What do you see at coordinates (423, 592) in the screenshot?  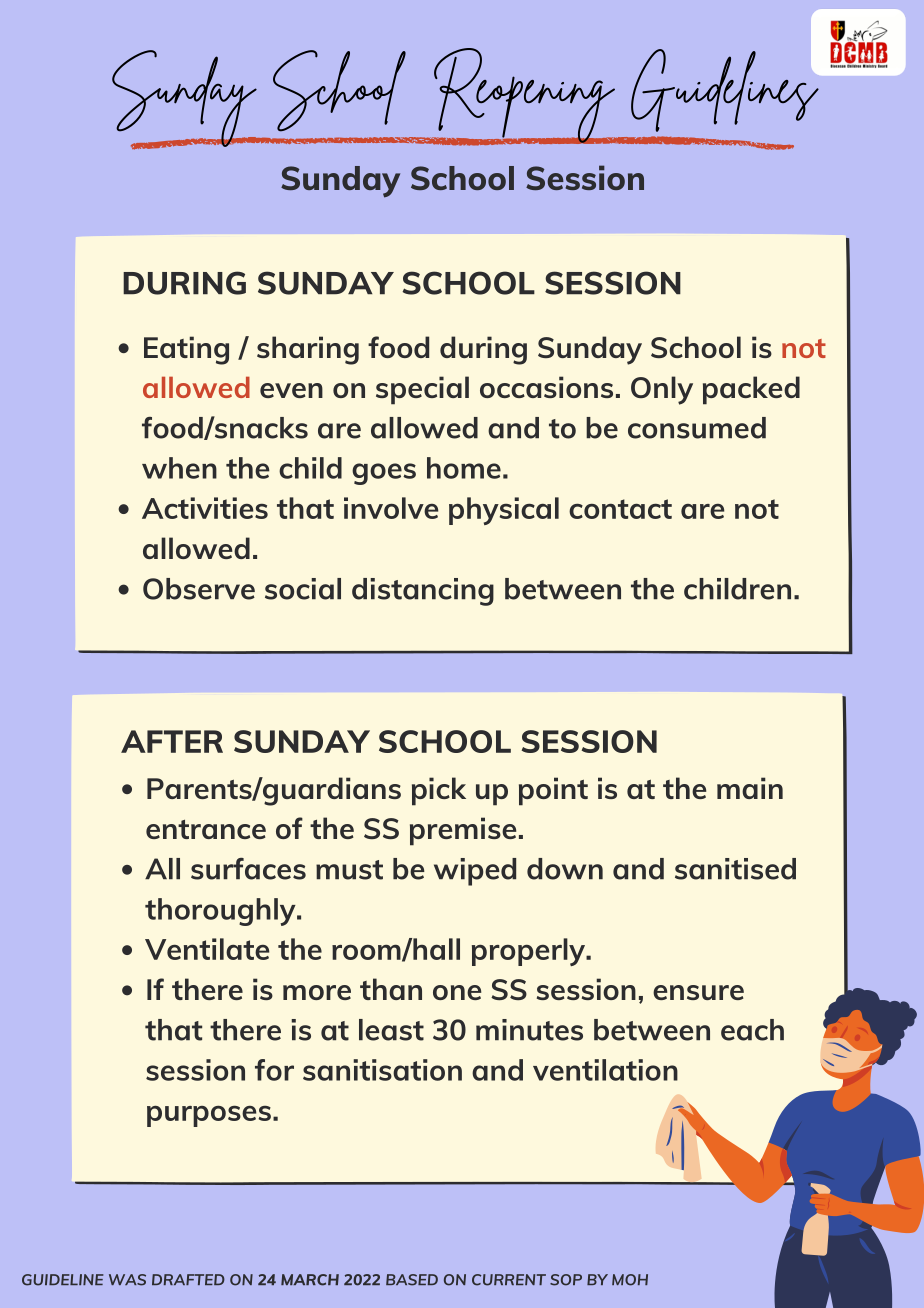 I see `distancing` at bounding box center [423, 592].
